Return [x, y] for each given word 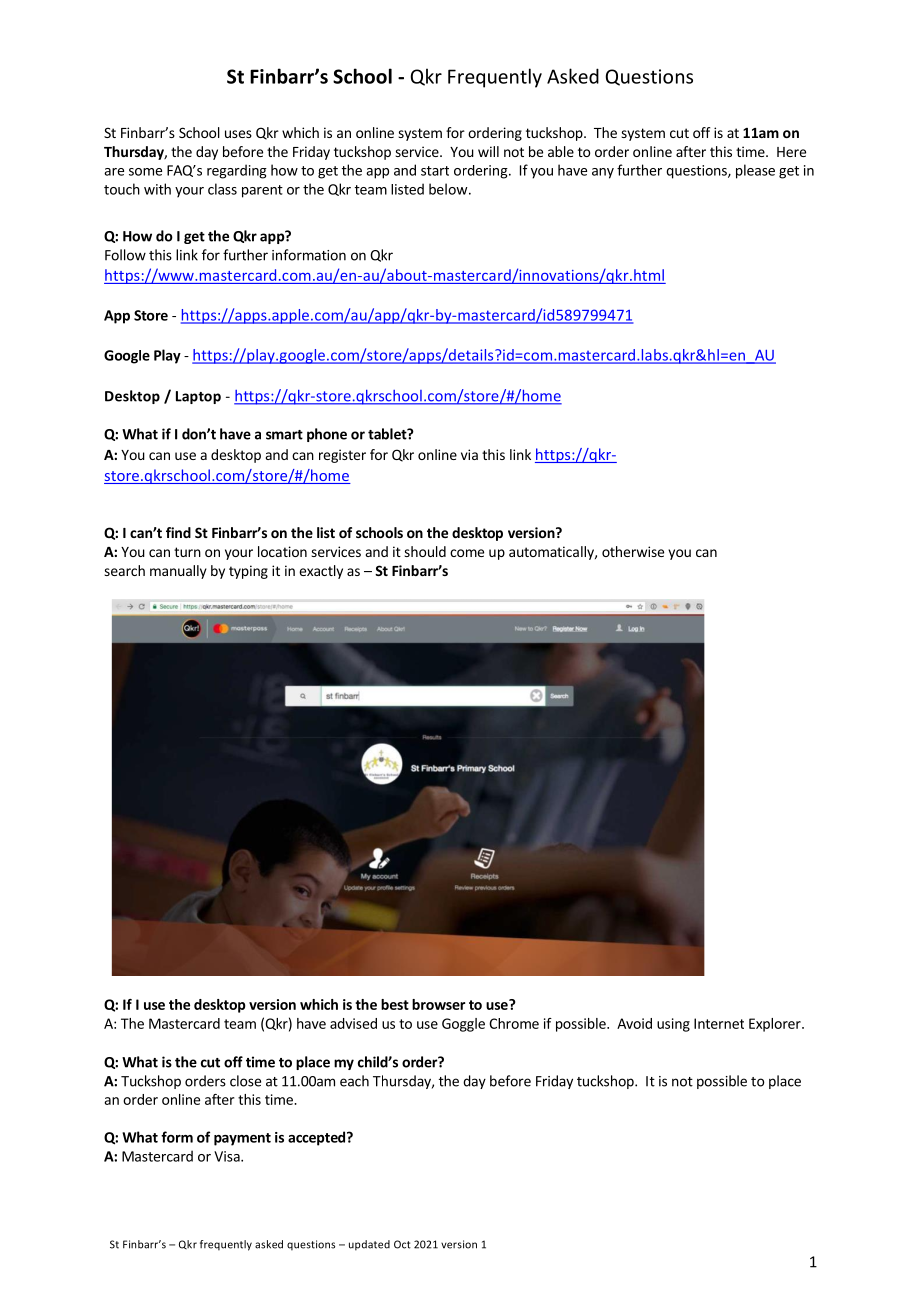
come [467, 553]
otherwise [633, 551]
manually [178, 572]
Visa [228, 1156]
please [755, 171]
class [222, 189]
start [435, 171]
